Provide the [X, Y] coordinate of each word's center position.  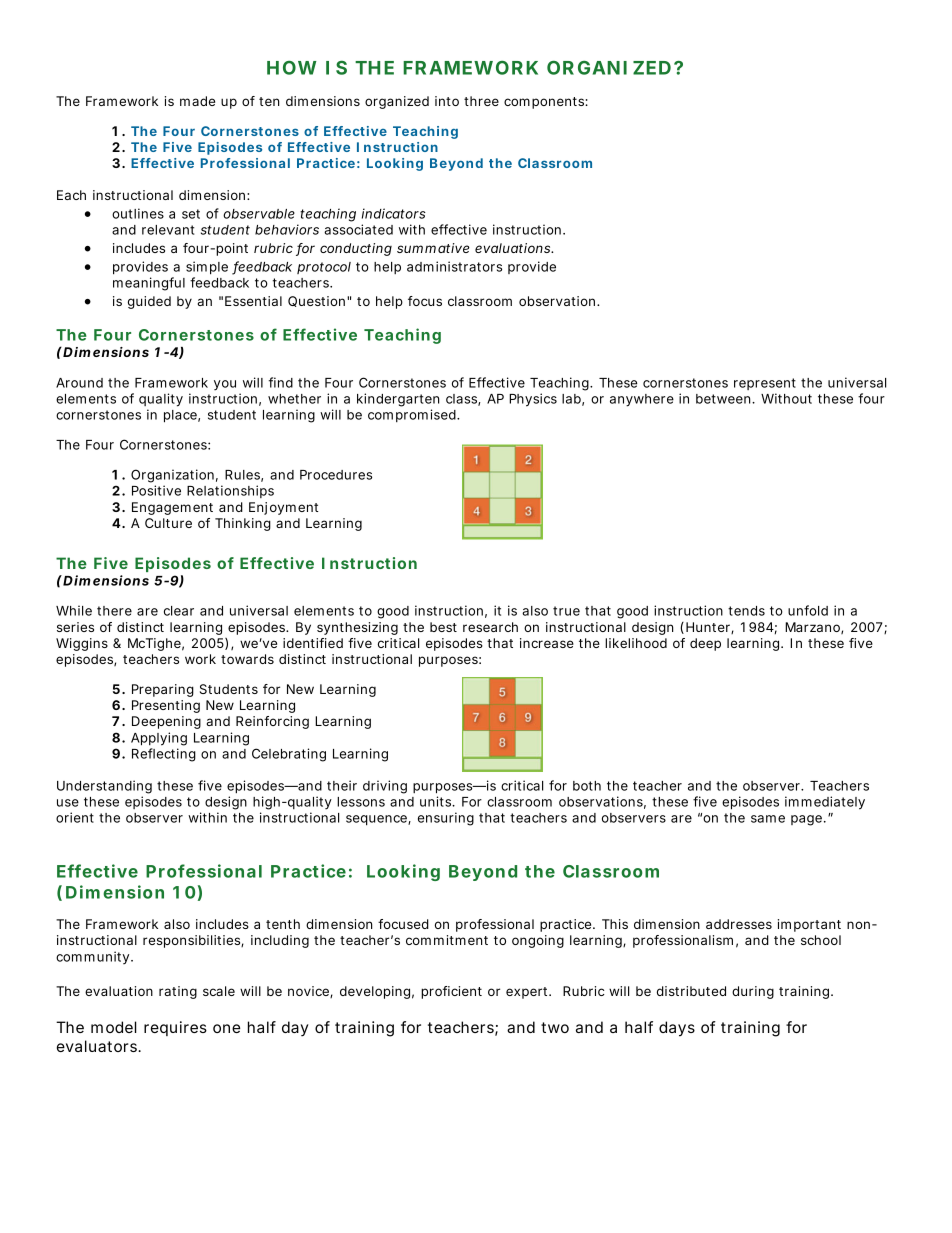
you [225, 385]
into [447, 101]
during [753, 992]
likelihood [636, 643]
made [197, 101]
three [481, 101]
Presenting [166, 706]
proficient [451, 992]
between [724, 399]
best [443, 627]
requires [175, 1028]
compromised [413, 415]
